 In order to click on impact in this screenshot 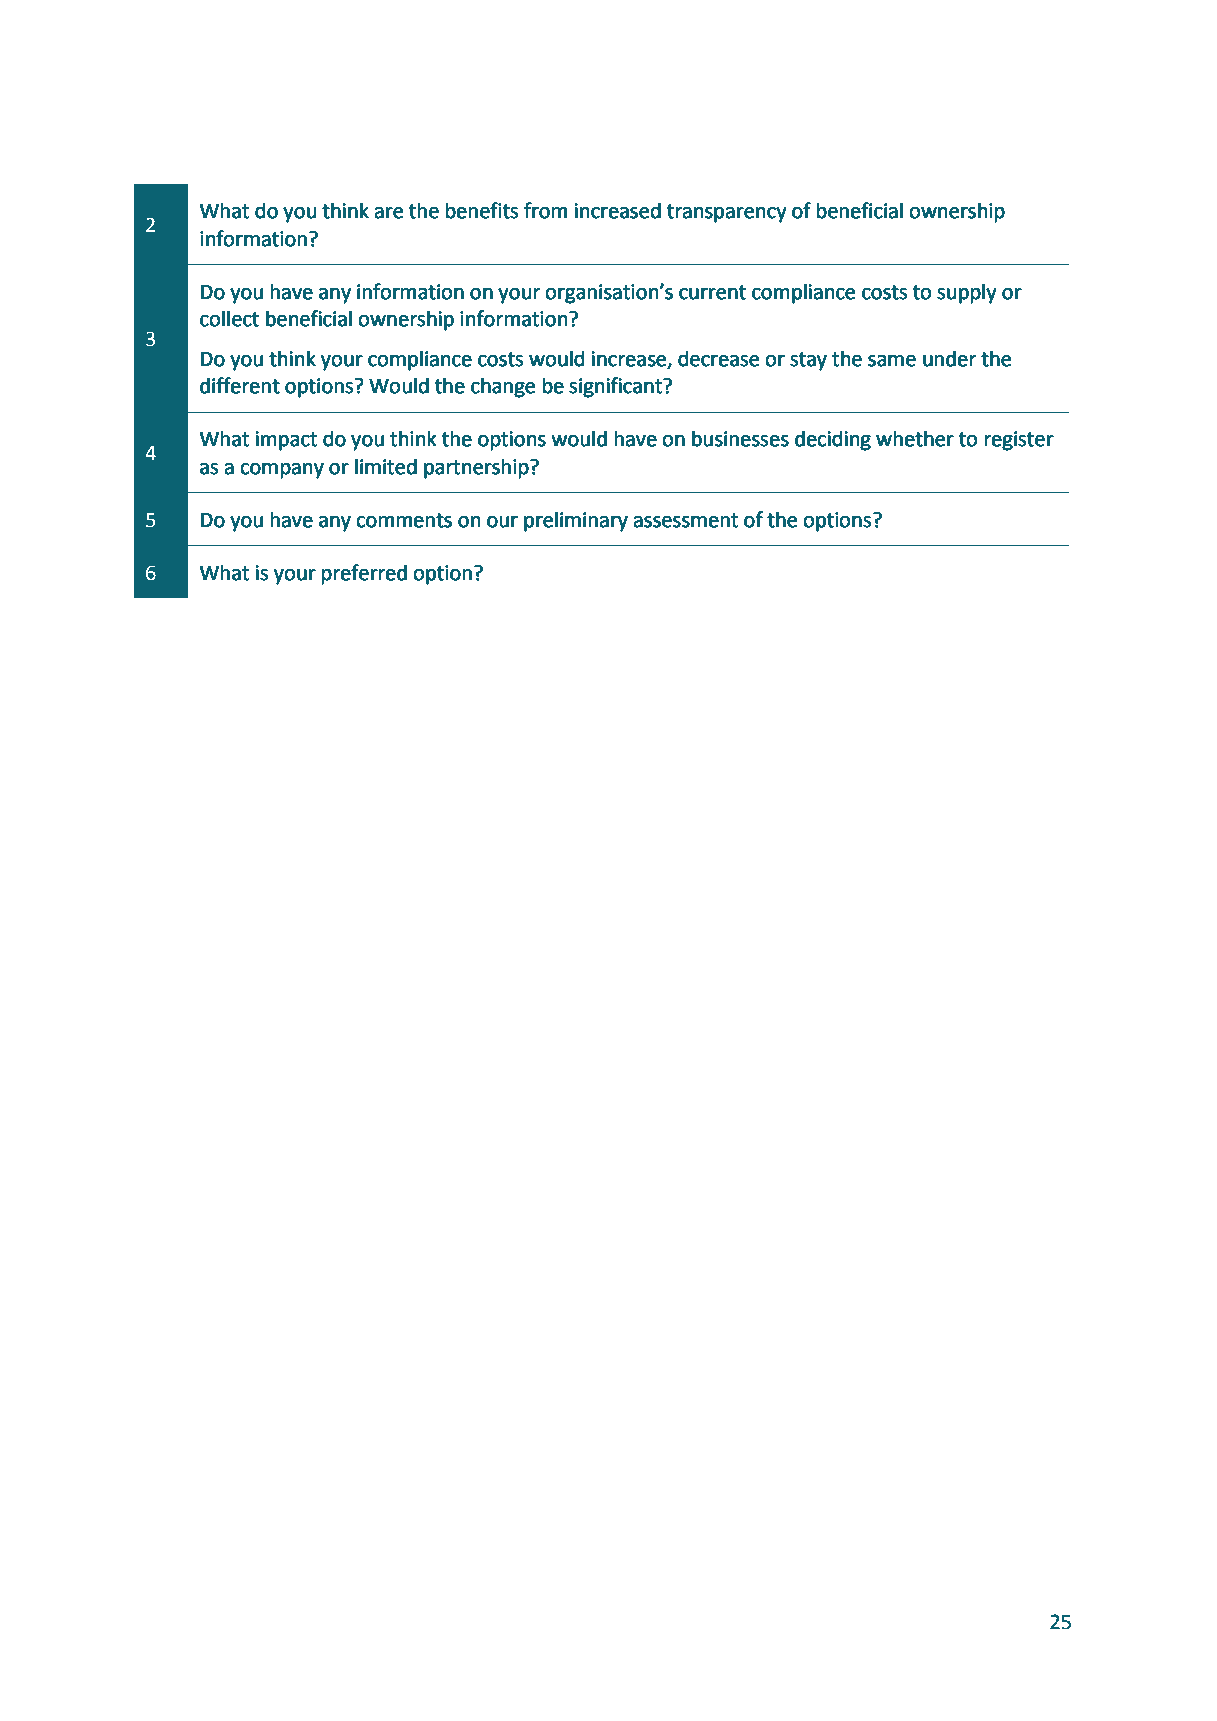, I will do `click(286, 440)`.
